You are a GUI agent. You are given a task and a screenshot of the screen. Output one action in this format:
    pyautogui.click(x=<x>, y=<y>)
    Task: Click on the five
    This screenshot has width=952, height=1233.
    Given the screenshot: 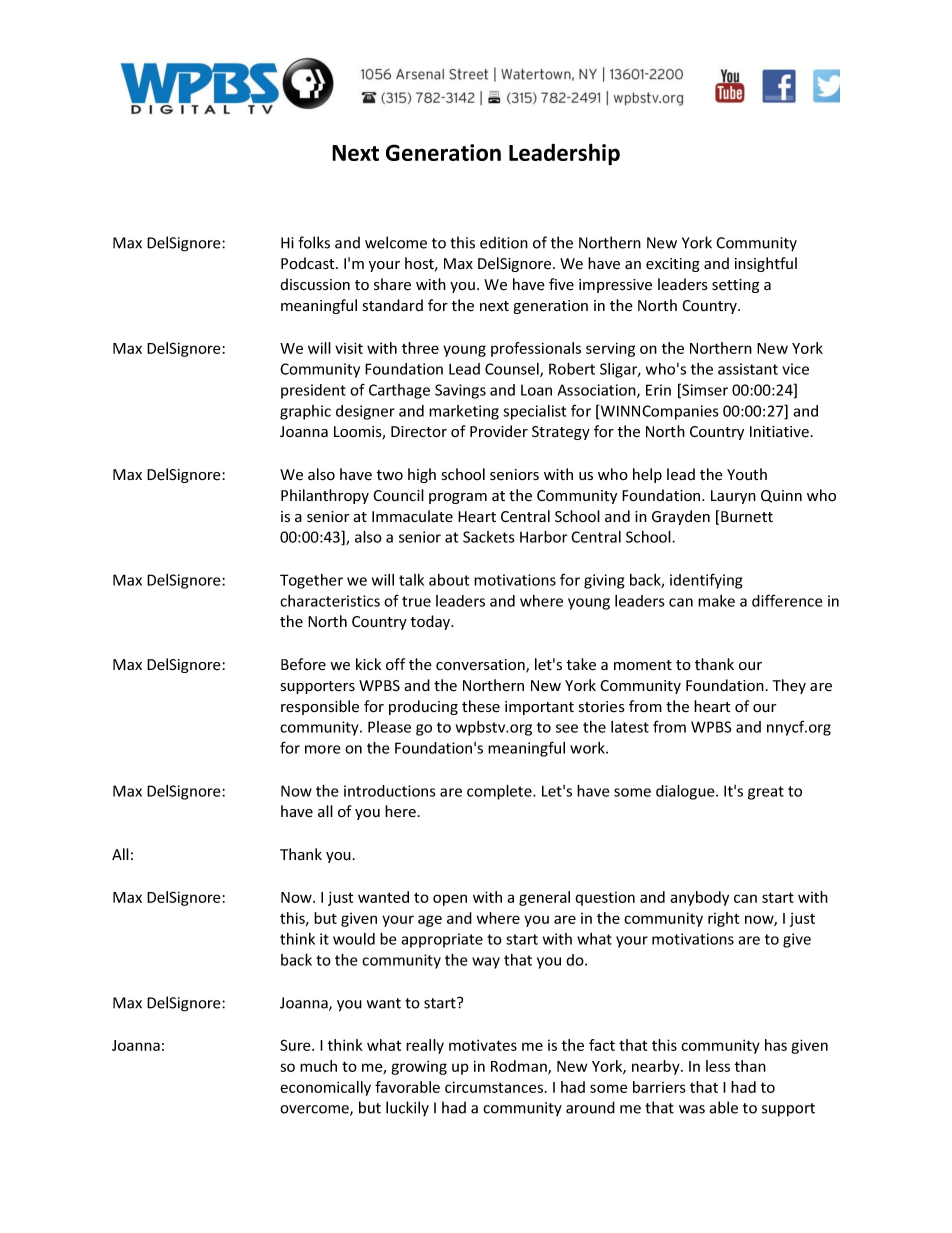 What is the action you would take?
    pyautogui.click(x=561, y=284)
